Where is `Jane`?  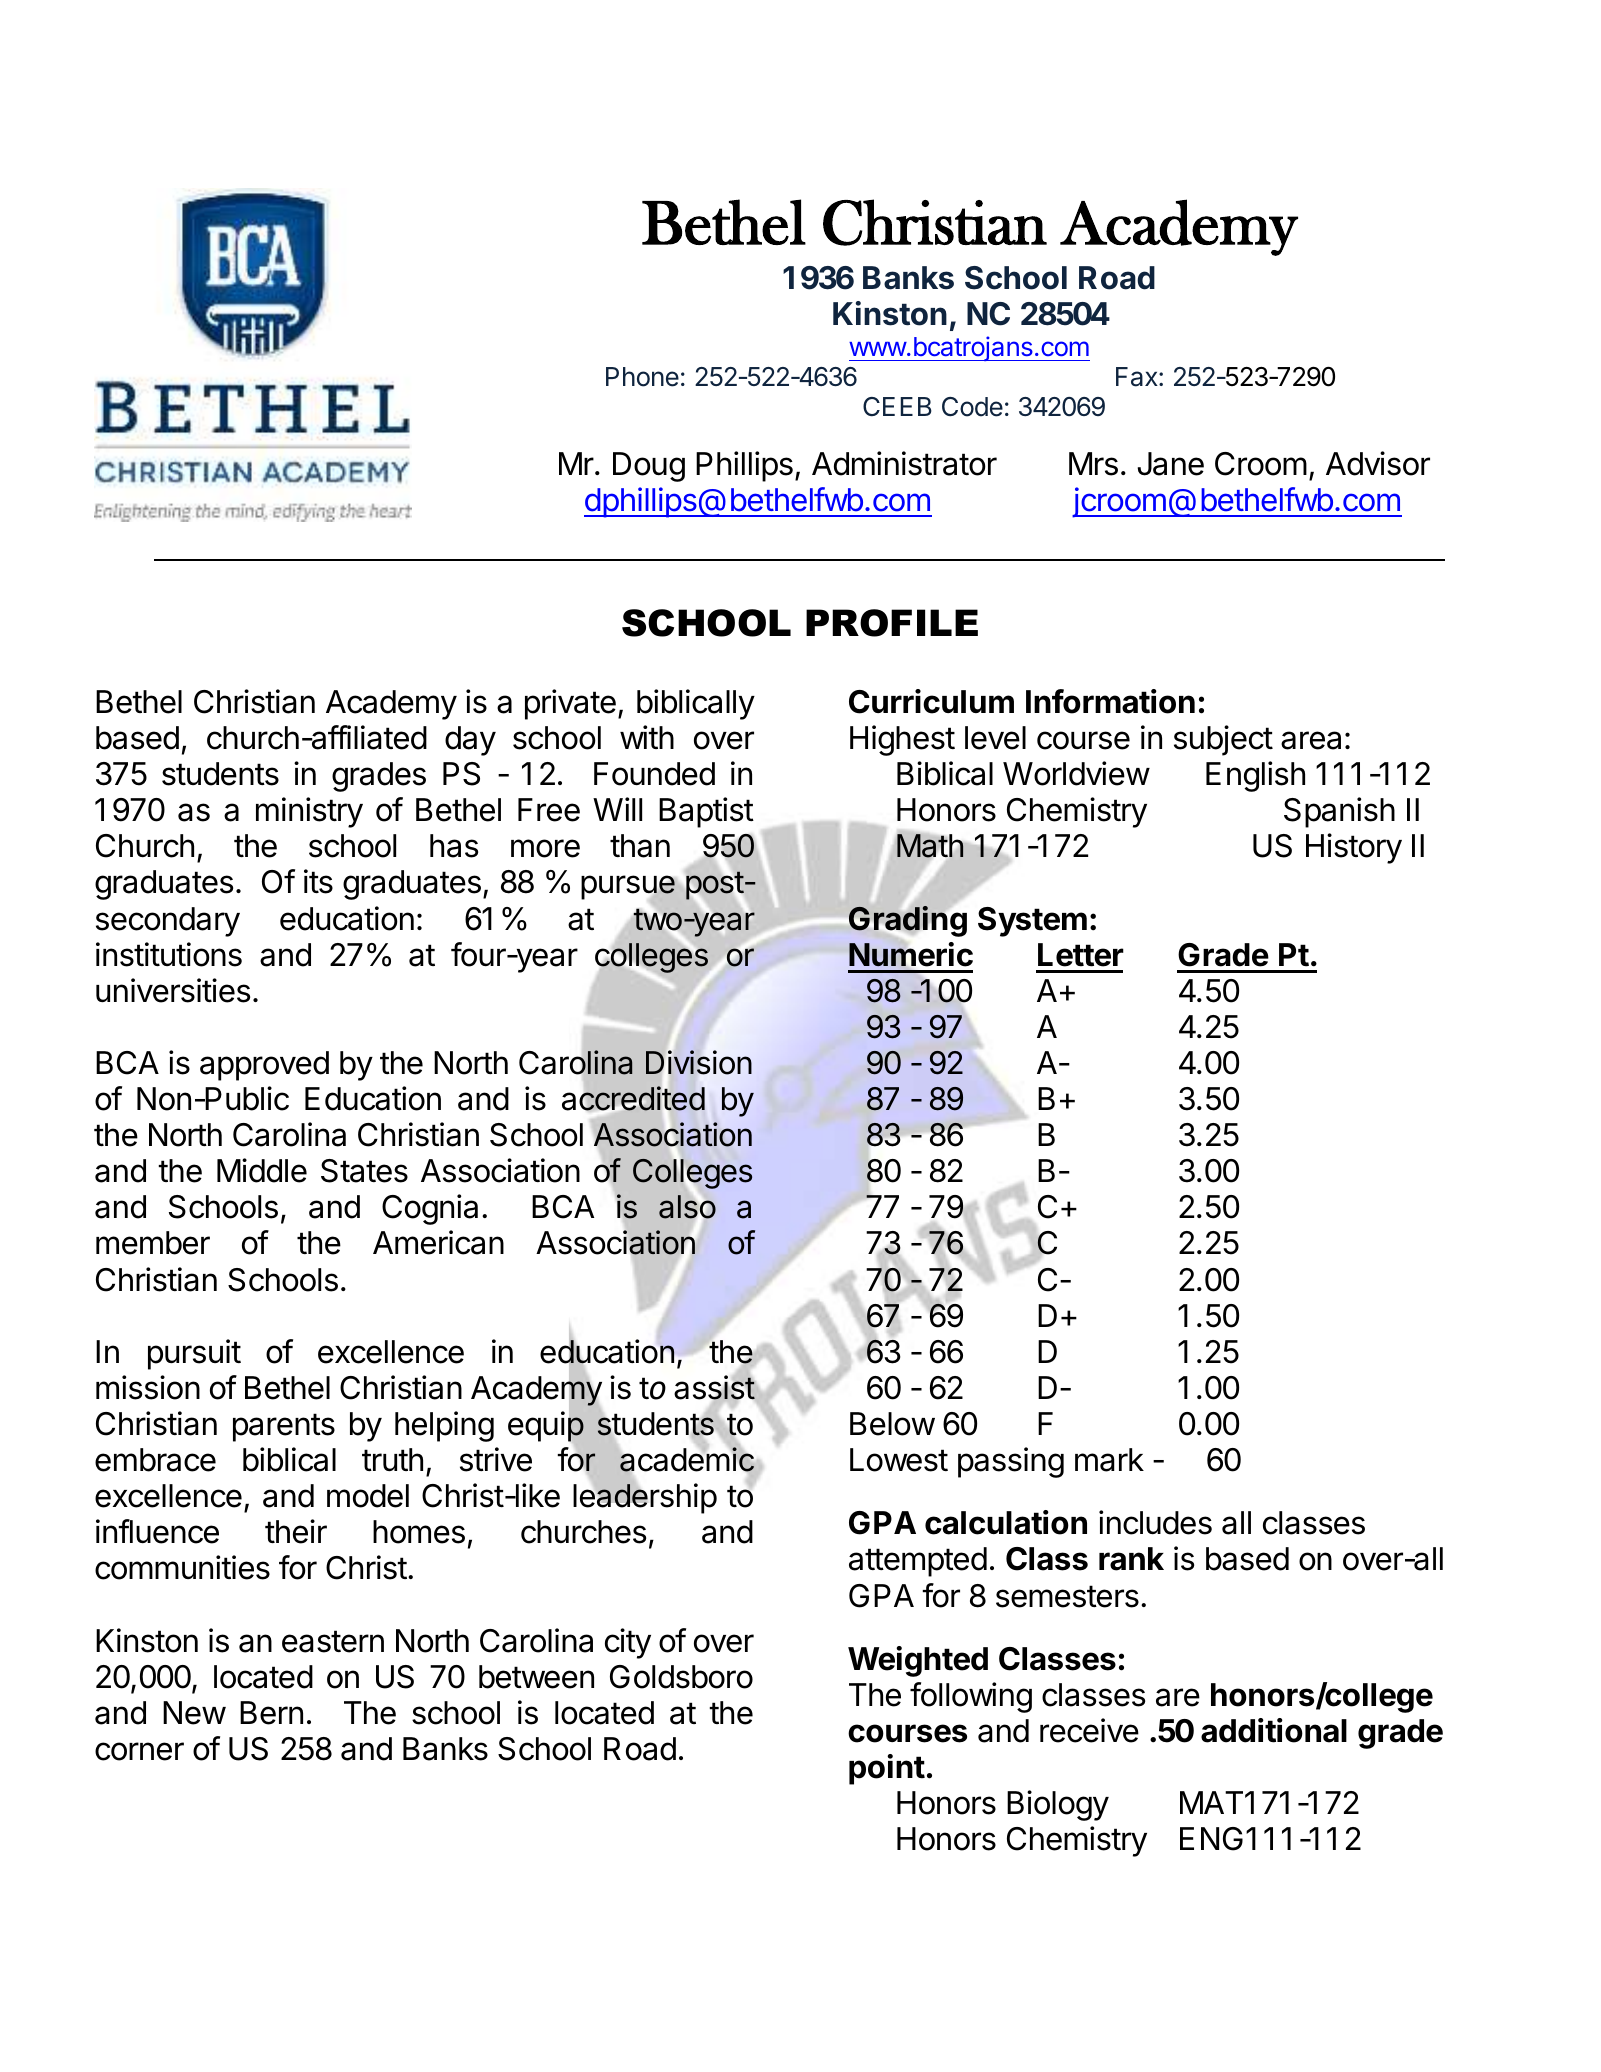 Jane is located at coordinates (1170, 464).
